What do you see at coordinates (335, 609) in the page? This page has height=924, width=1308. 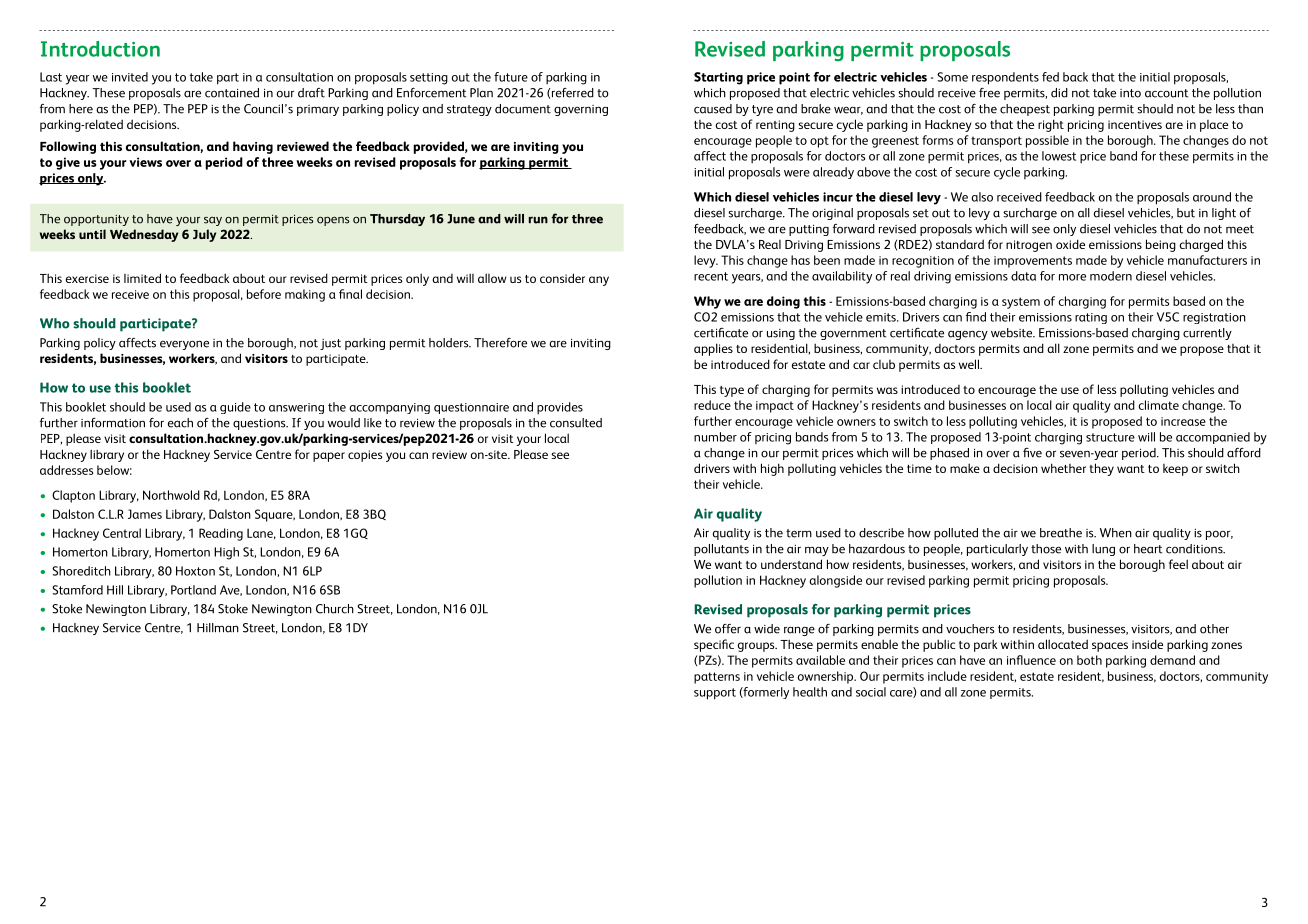 I see `Church` at bounding box center [335, 609].
